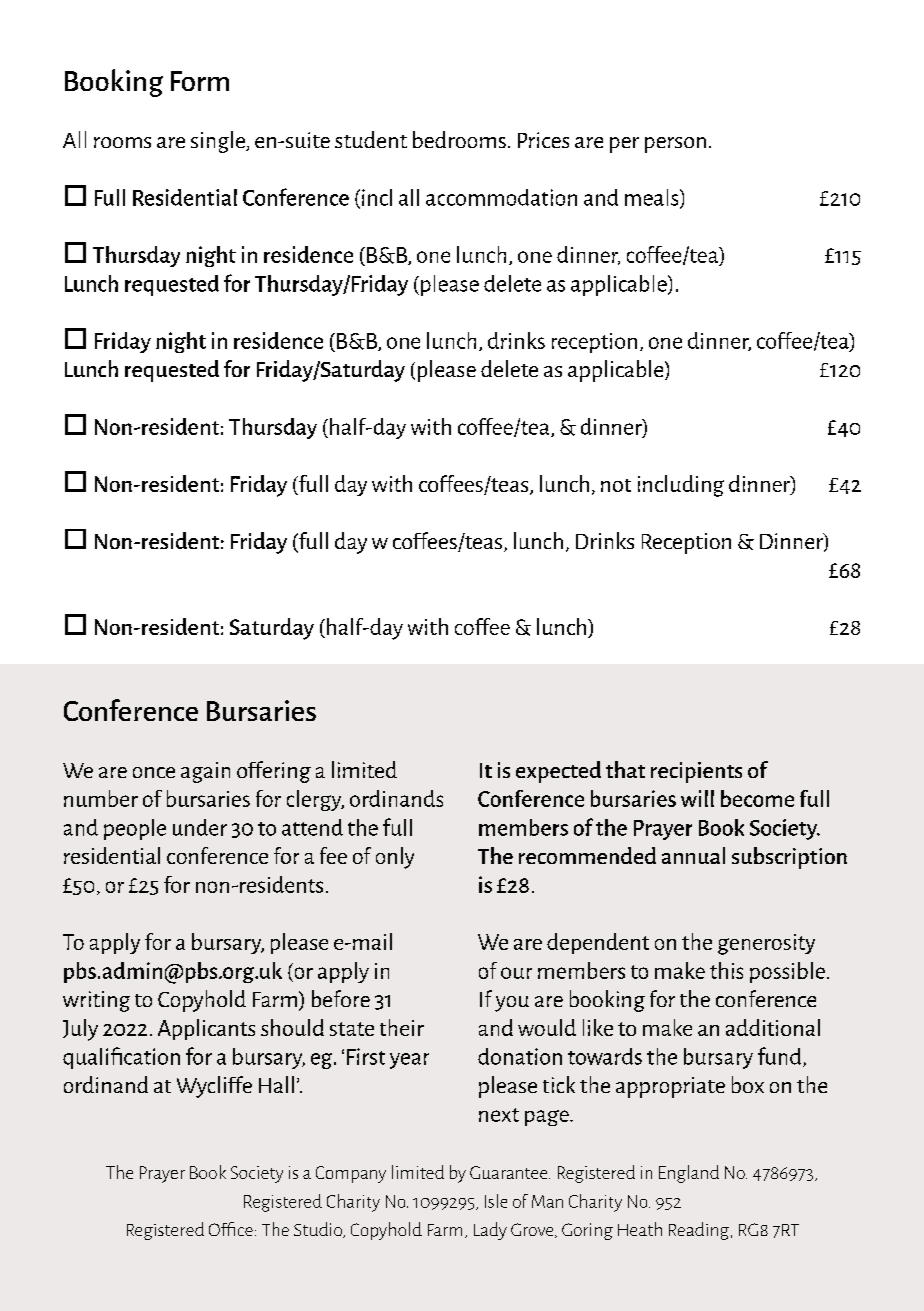 Image resolution: width=924 pixels, height=1311 pixels. I want to click on person, so click(675, 145).
